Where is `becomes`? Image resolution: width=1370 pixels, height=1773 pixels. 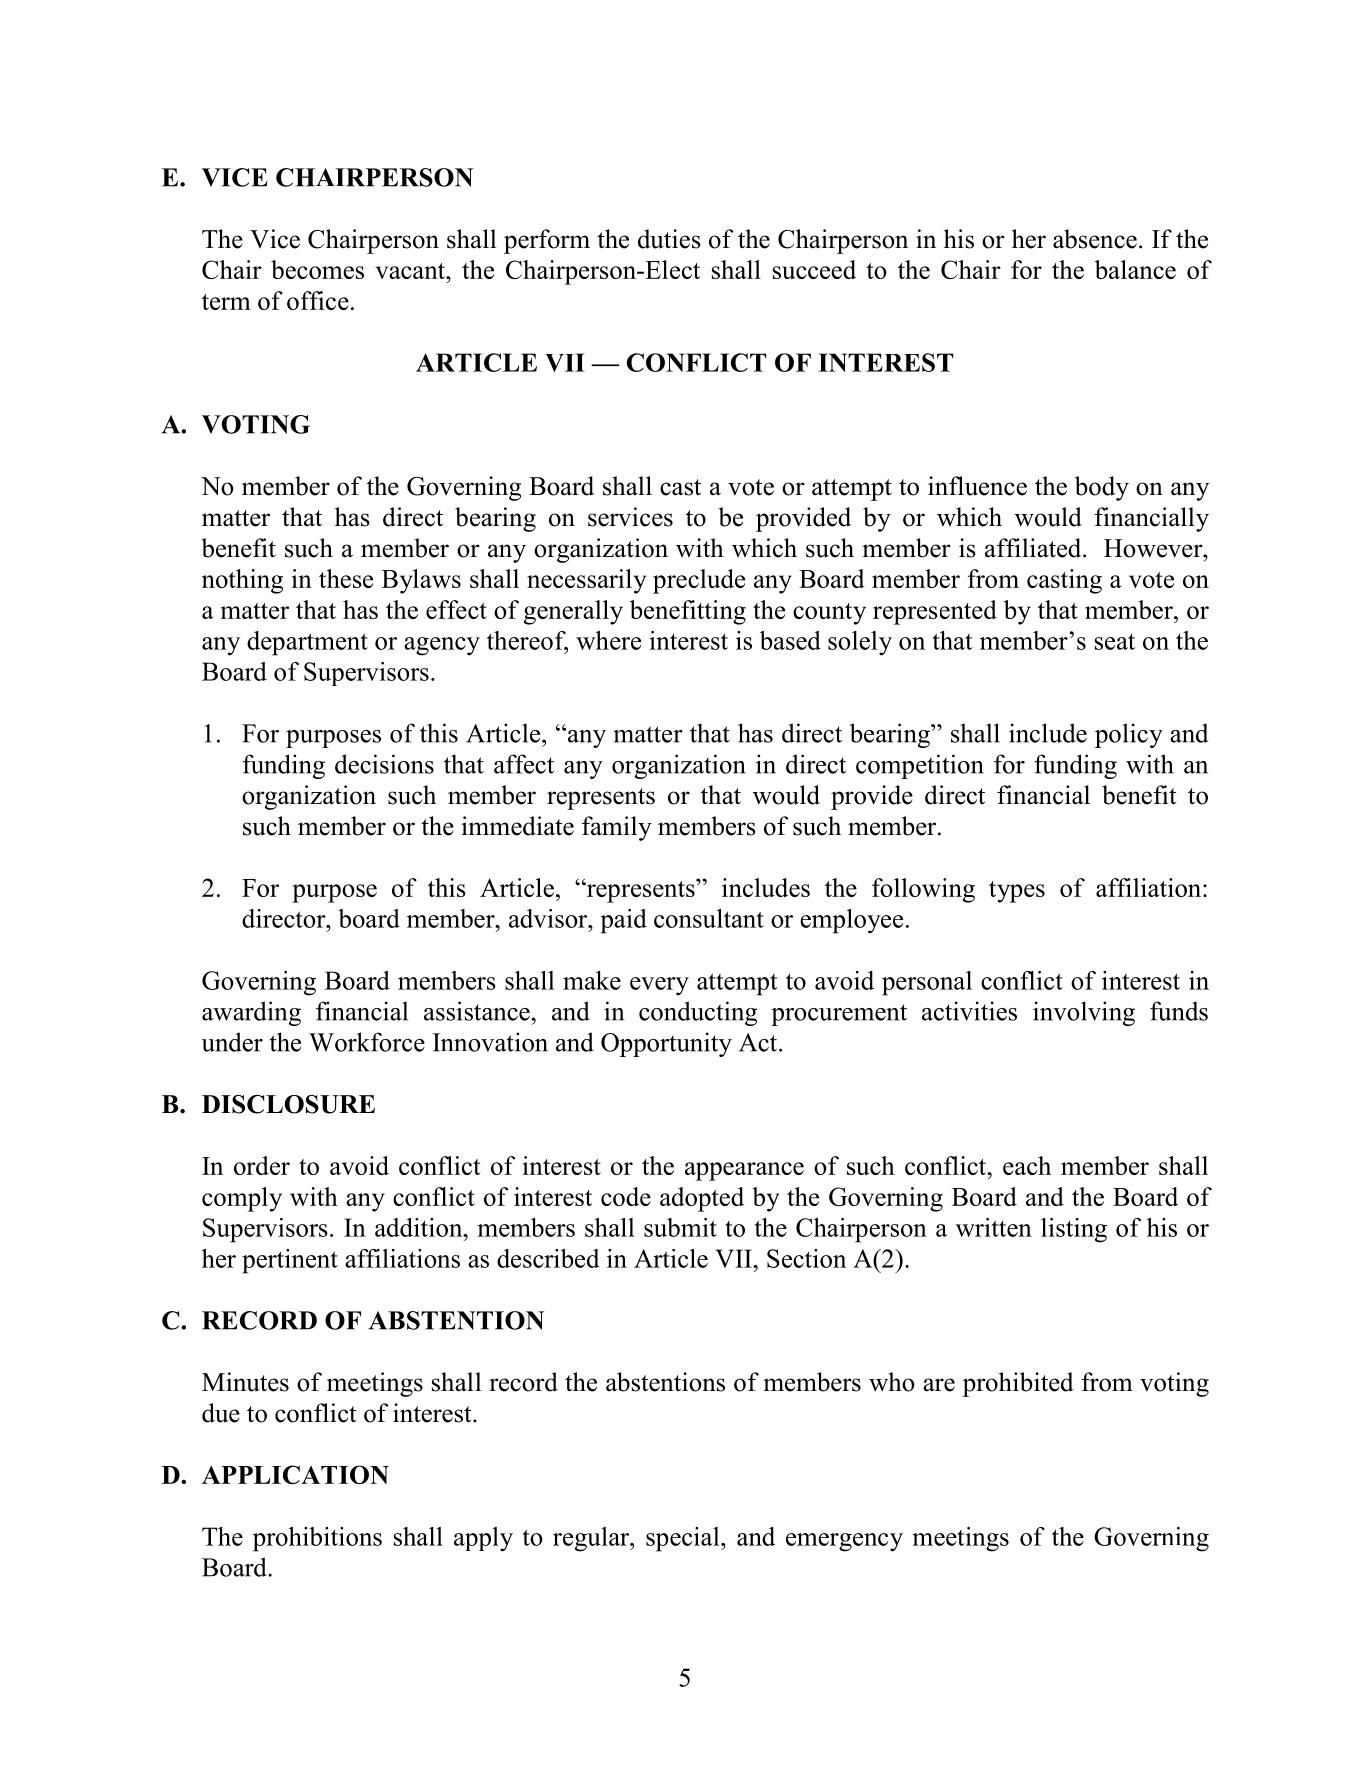 becomes is located at coordinates (317, 269).
